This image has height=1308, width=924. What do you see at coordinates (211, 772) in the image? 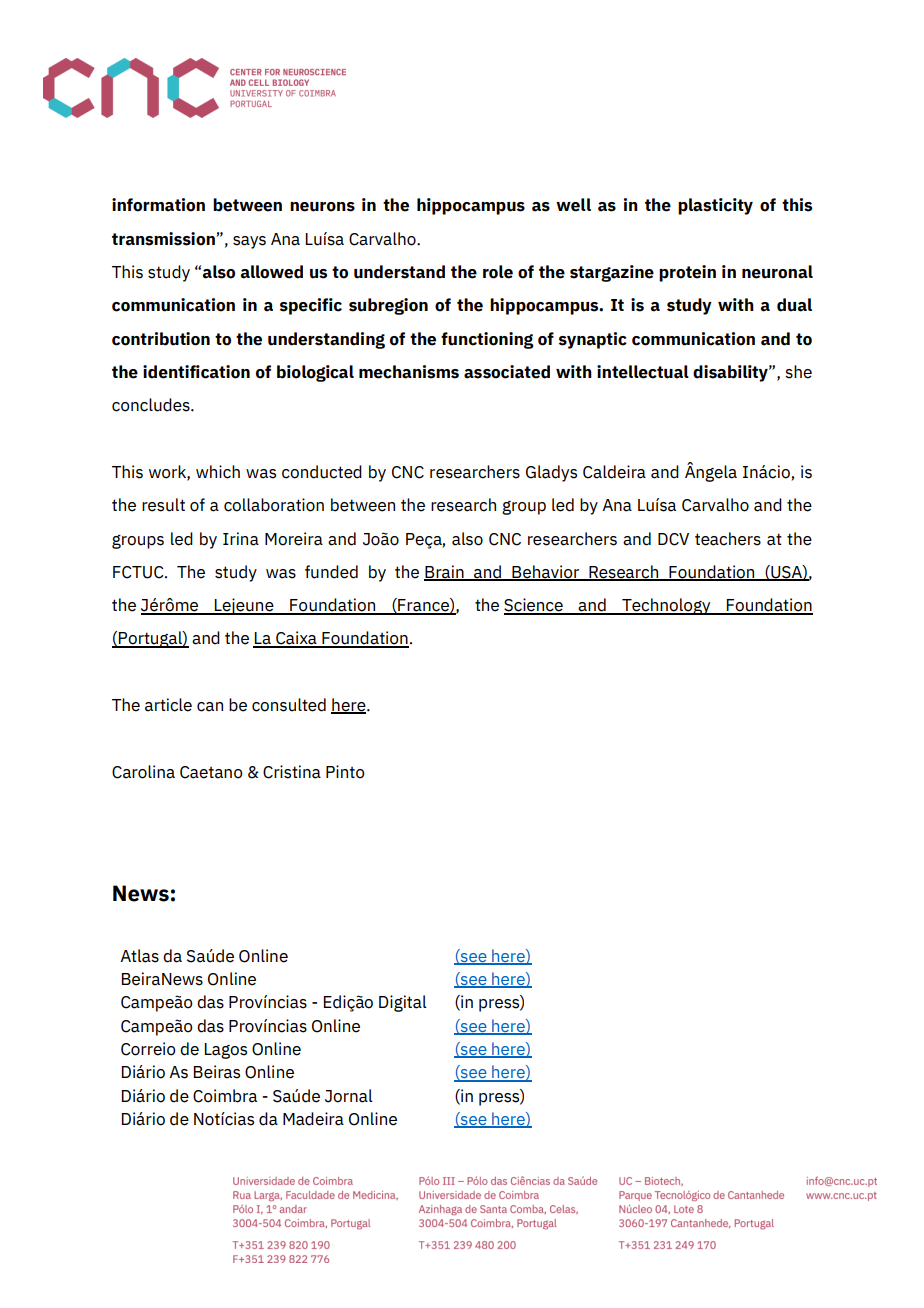
I see `Caetano` at bounding box center [211, 772].
